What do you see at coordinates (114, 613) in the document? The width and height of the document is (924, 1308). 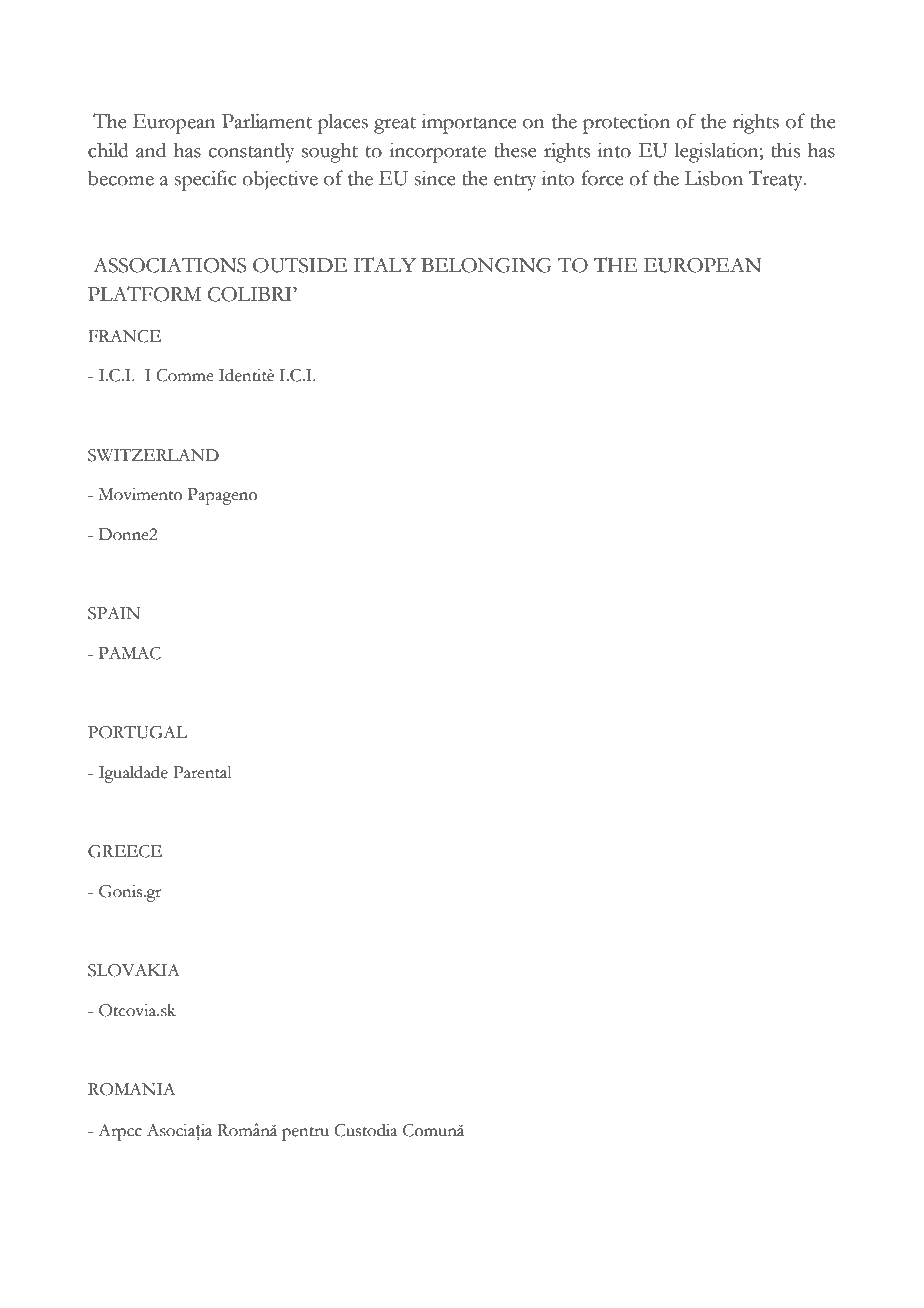 I see `SPAIN` at bounding box center [114, 613].
